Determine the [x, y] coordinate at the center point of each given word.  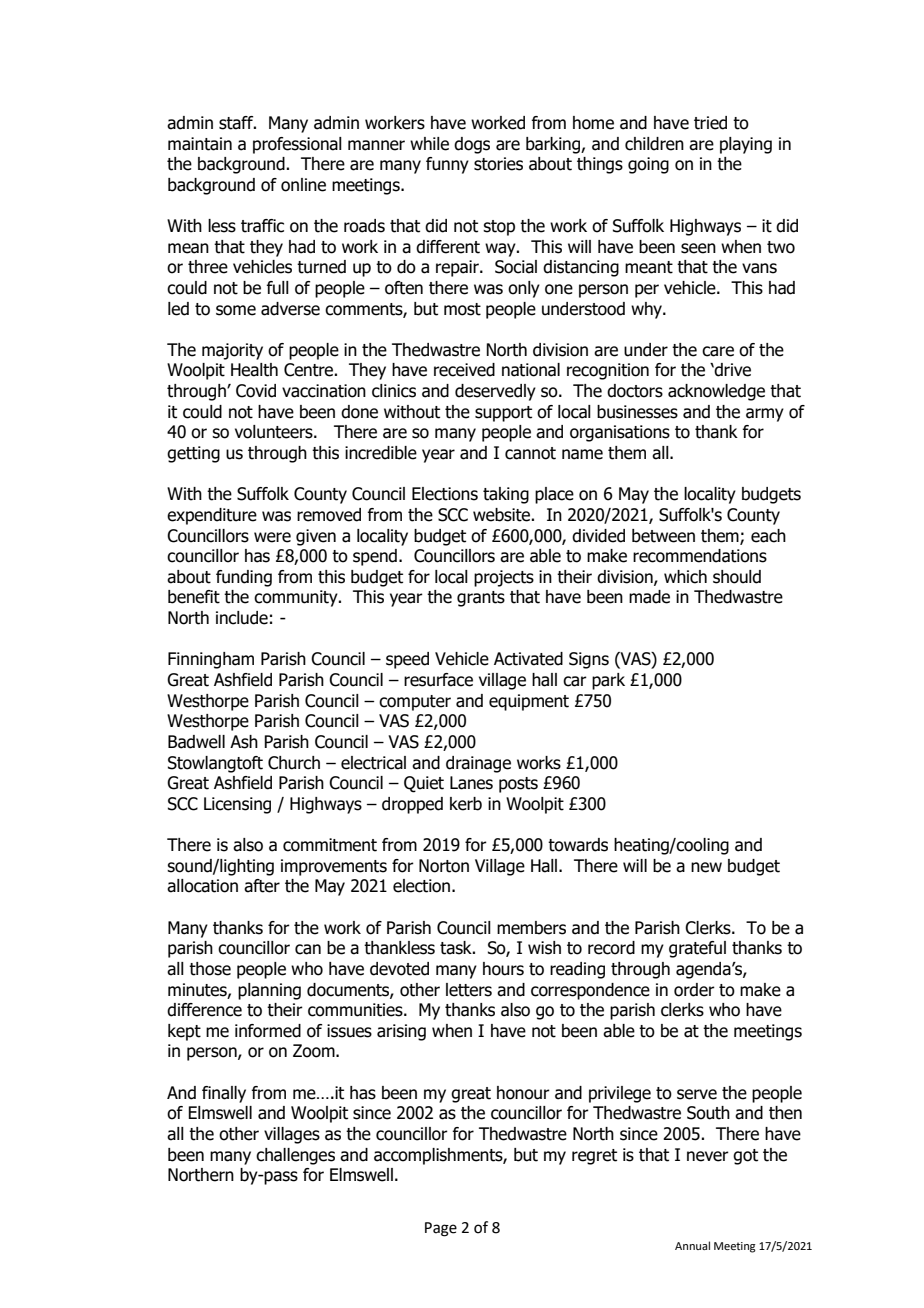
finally [224, 1094]
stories [498, 164]
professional [297, 145]
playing [746, 145]
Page [441, 1229]
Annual [692, 1245]
